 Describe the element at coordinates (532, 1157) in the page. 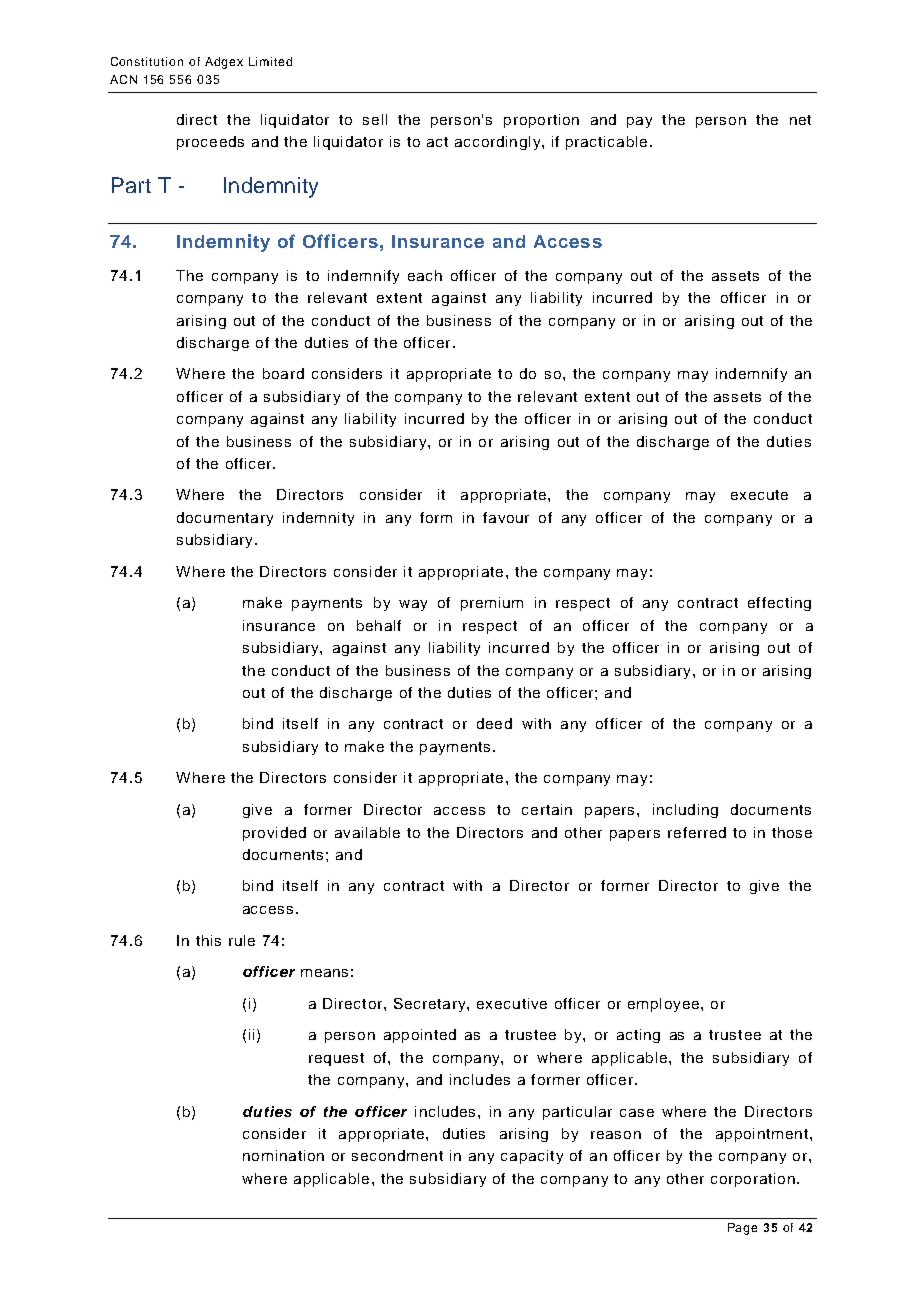

I see `capacity` at that location.
